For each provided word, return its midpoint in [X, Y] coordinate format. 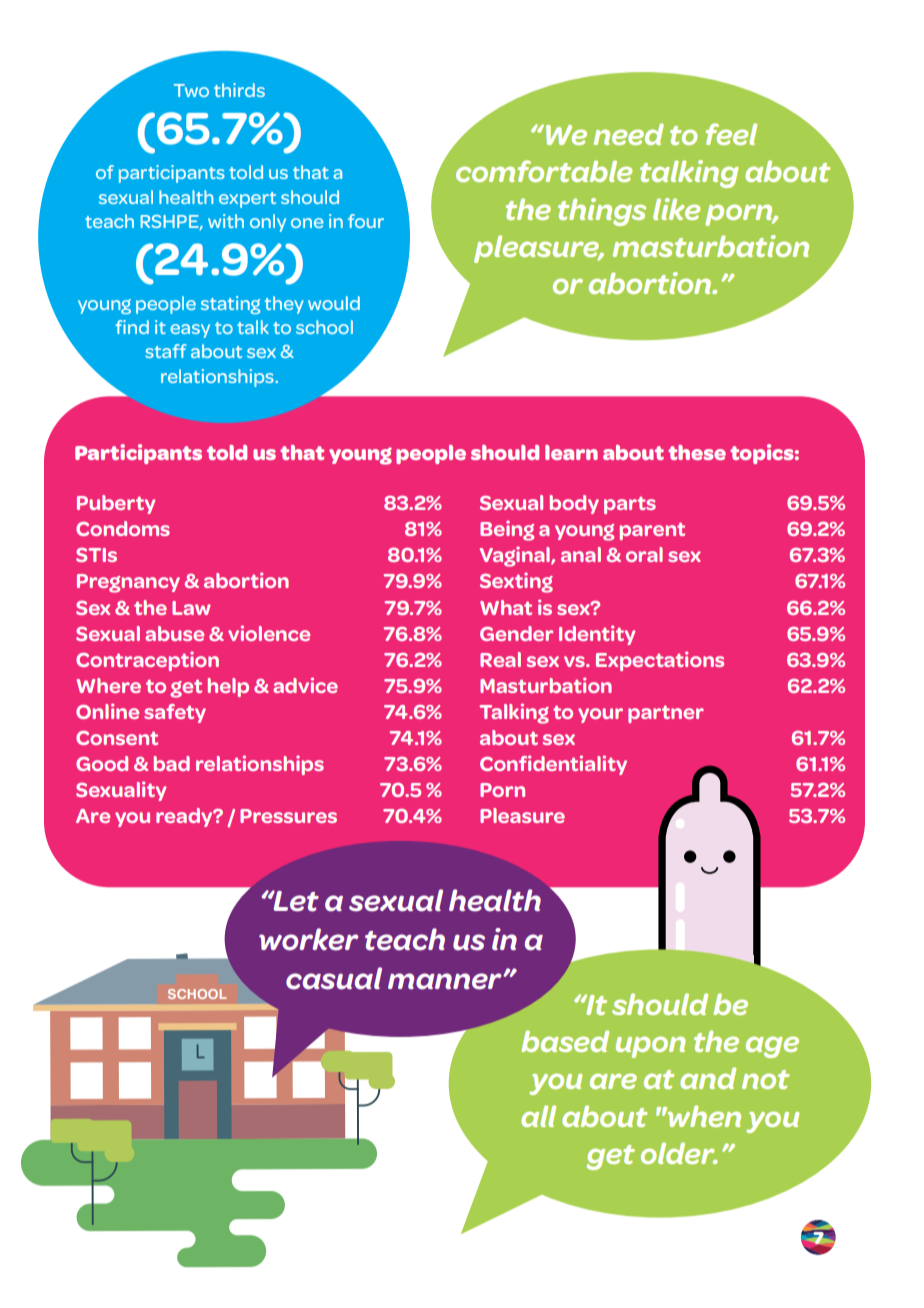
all [538, 1116]
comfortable [544, 171]
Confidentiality [553, 765]
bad [172, 763]
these [697, 452]
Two [191, 90]
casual [334, 978]
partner [666, 714]
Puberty [116, 504]
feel [731, 134]
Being [507, 530]
